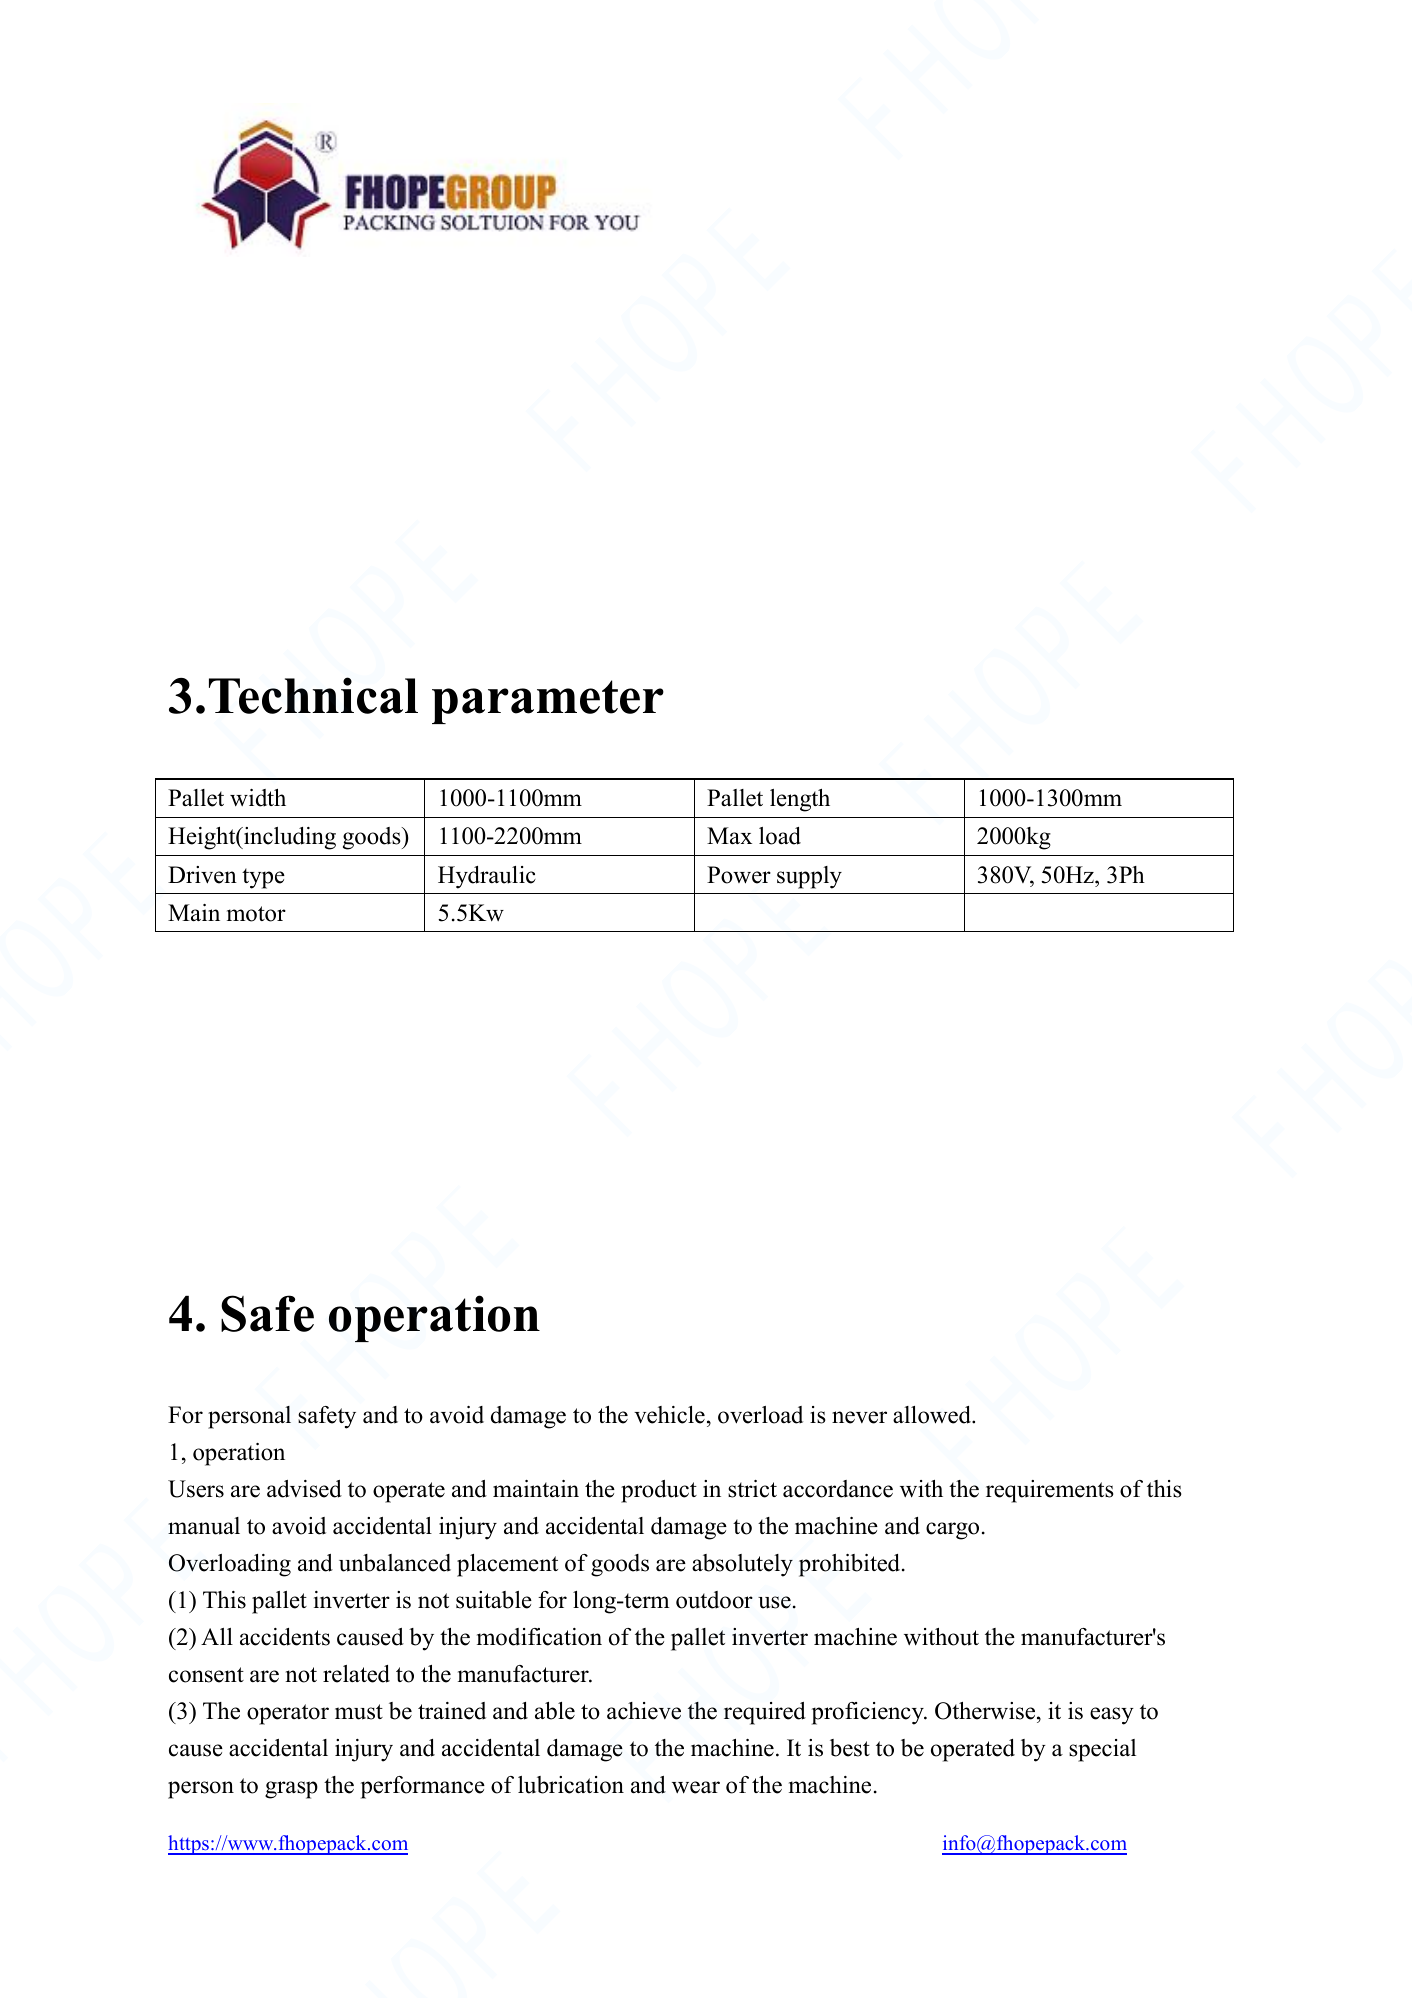  What do you see at coordinates (986, 1711) in the document?
I see `Otherwise` at bounding box center [986, 1711].
